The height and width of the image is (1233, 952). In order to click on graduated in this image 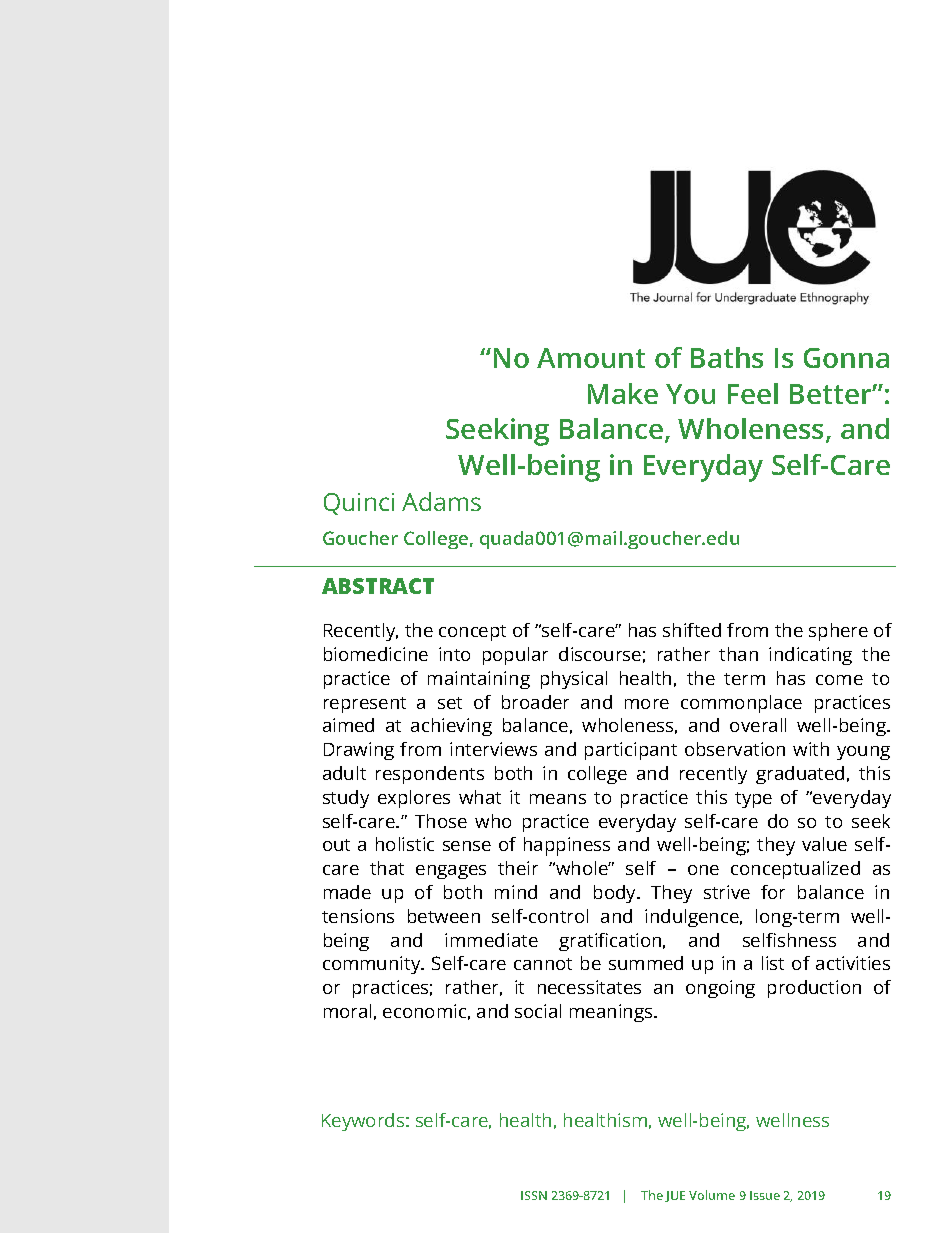, I will do `click(800, 775)`.
